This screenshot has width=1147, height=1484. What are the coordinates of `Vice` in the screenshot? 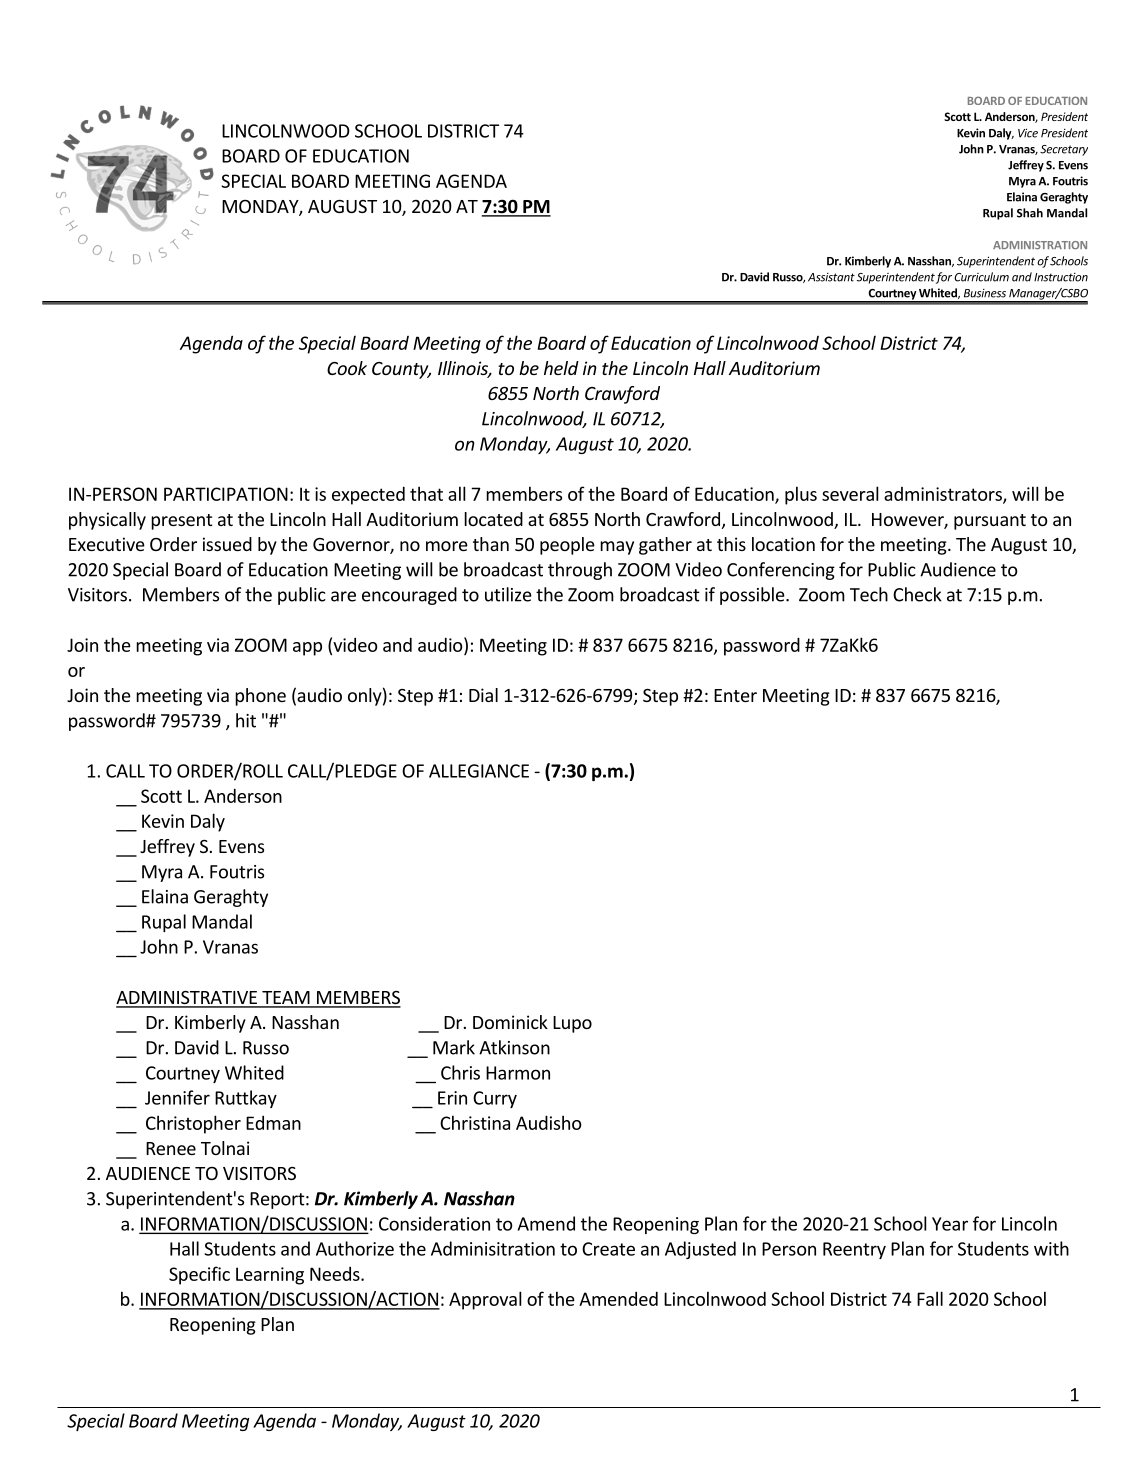 It's located at (1028, 133).
